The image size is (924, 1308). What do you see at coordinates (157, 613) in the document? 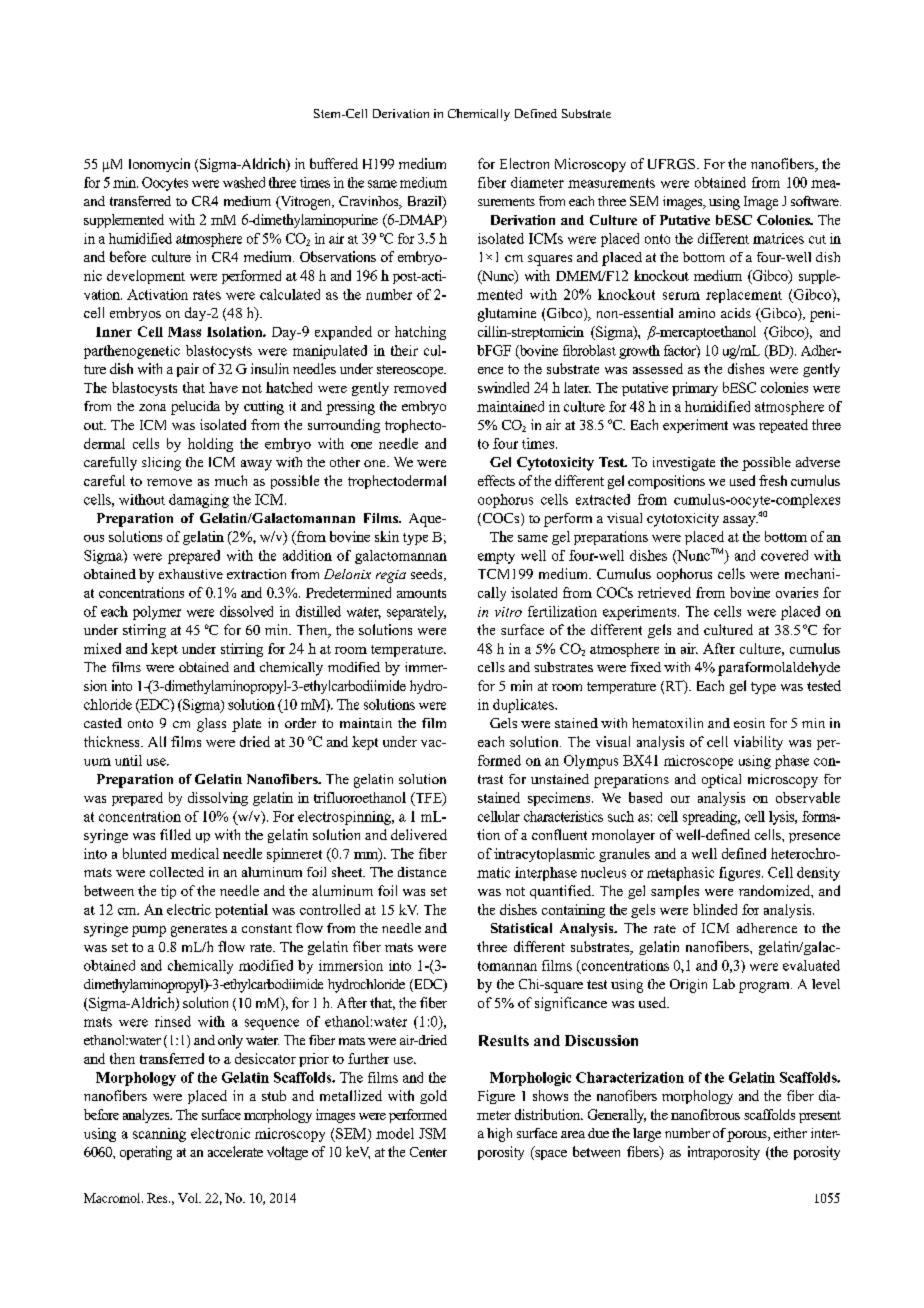
I see `polymer` at bounding box center [157, 613].
